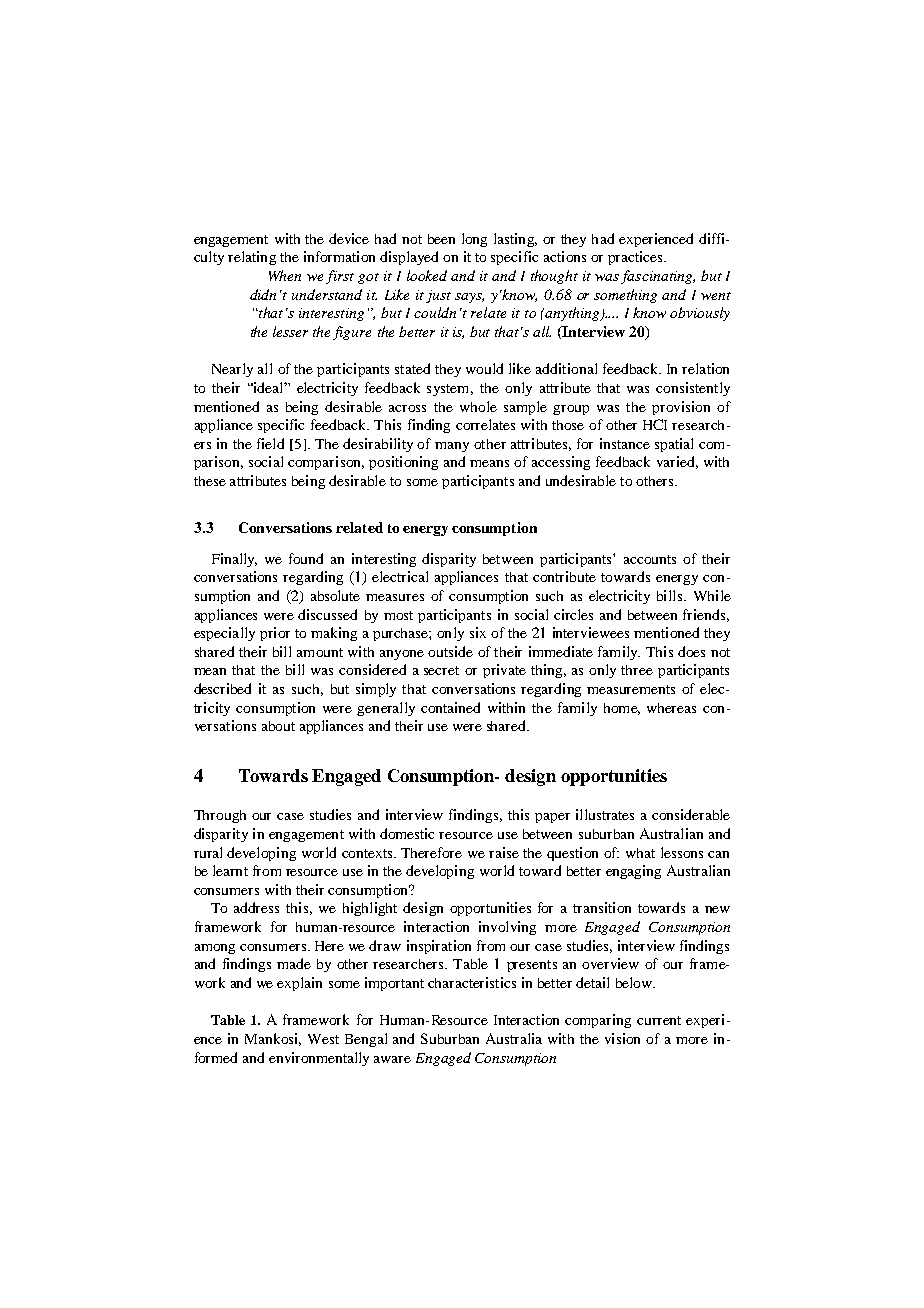  What do you see at coordinates (474, 240) in the screenshot?
I see `long` at bounding box center [474, 240].
